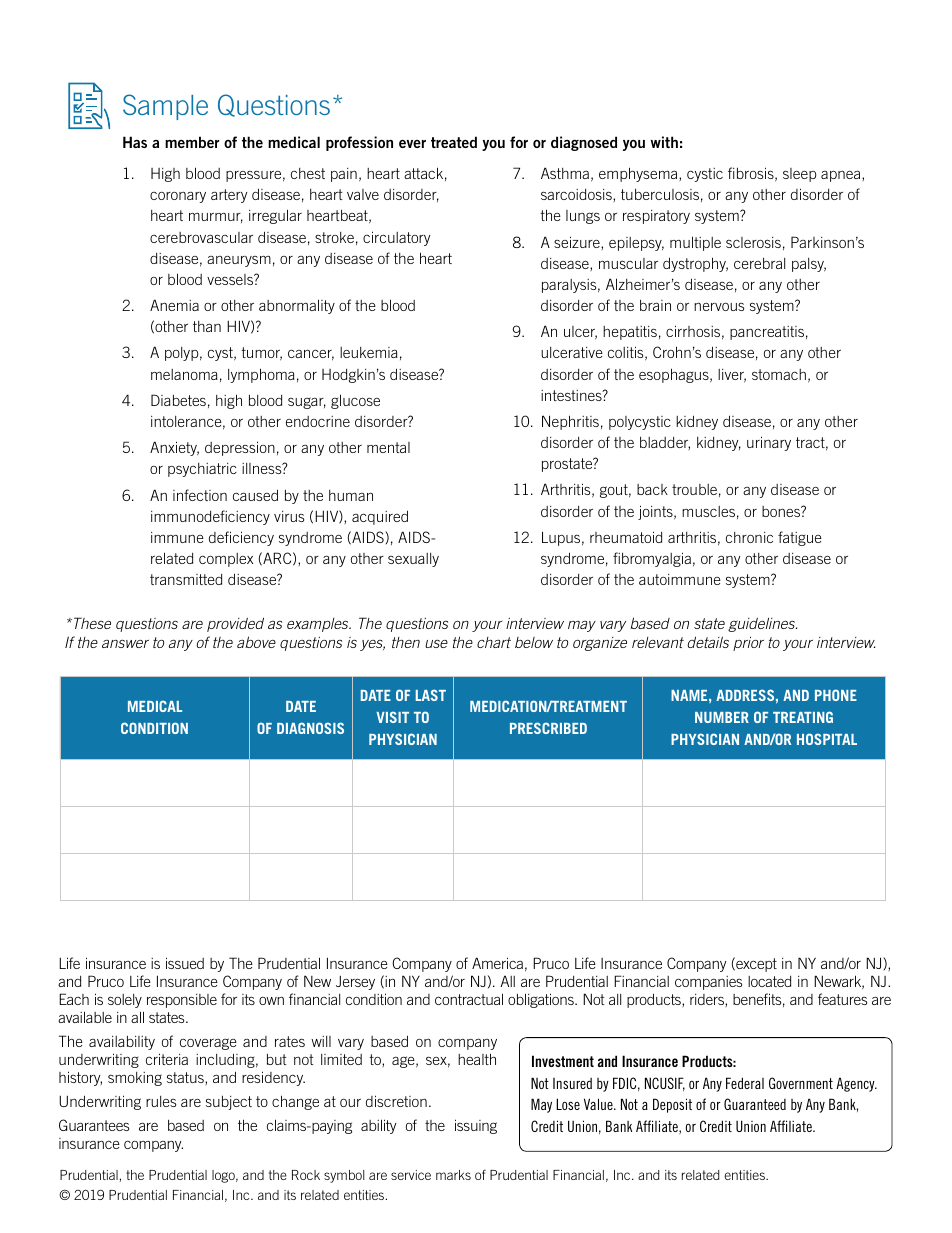 The width and height of the document is (952, 1233). What do you see at coordinates (454, 142) in the document?
I see `treated` at bounding box center [454, 142].
